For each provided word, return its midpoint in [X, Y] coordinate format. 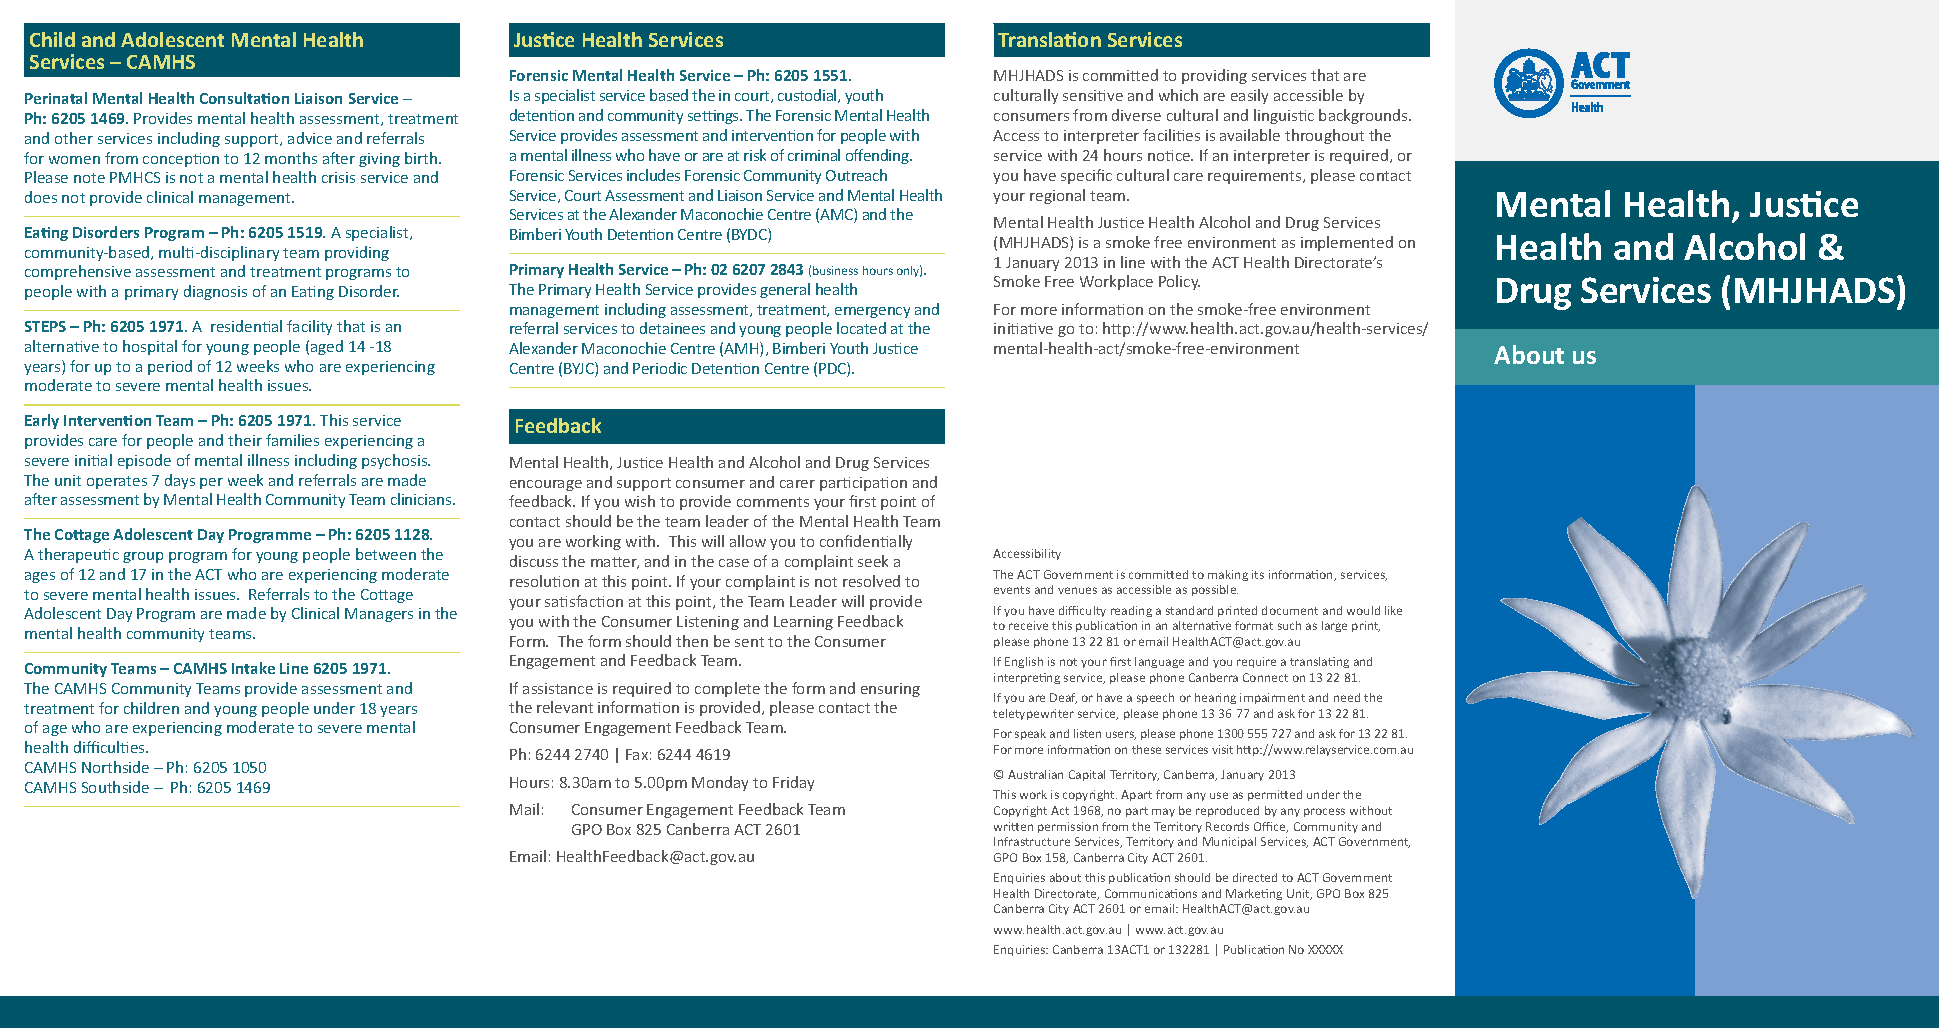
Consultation [244, 98]
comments [773, 502]
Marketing [1254, 894]
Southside [115, 787]
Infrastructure [1032, 841]
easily [1249, 96]
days [180, 481]
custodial [808, 96]
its [1258, 574]
